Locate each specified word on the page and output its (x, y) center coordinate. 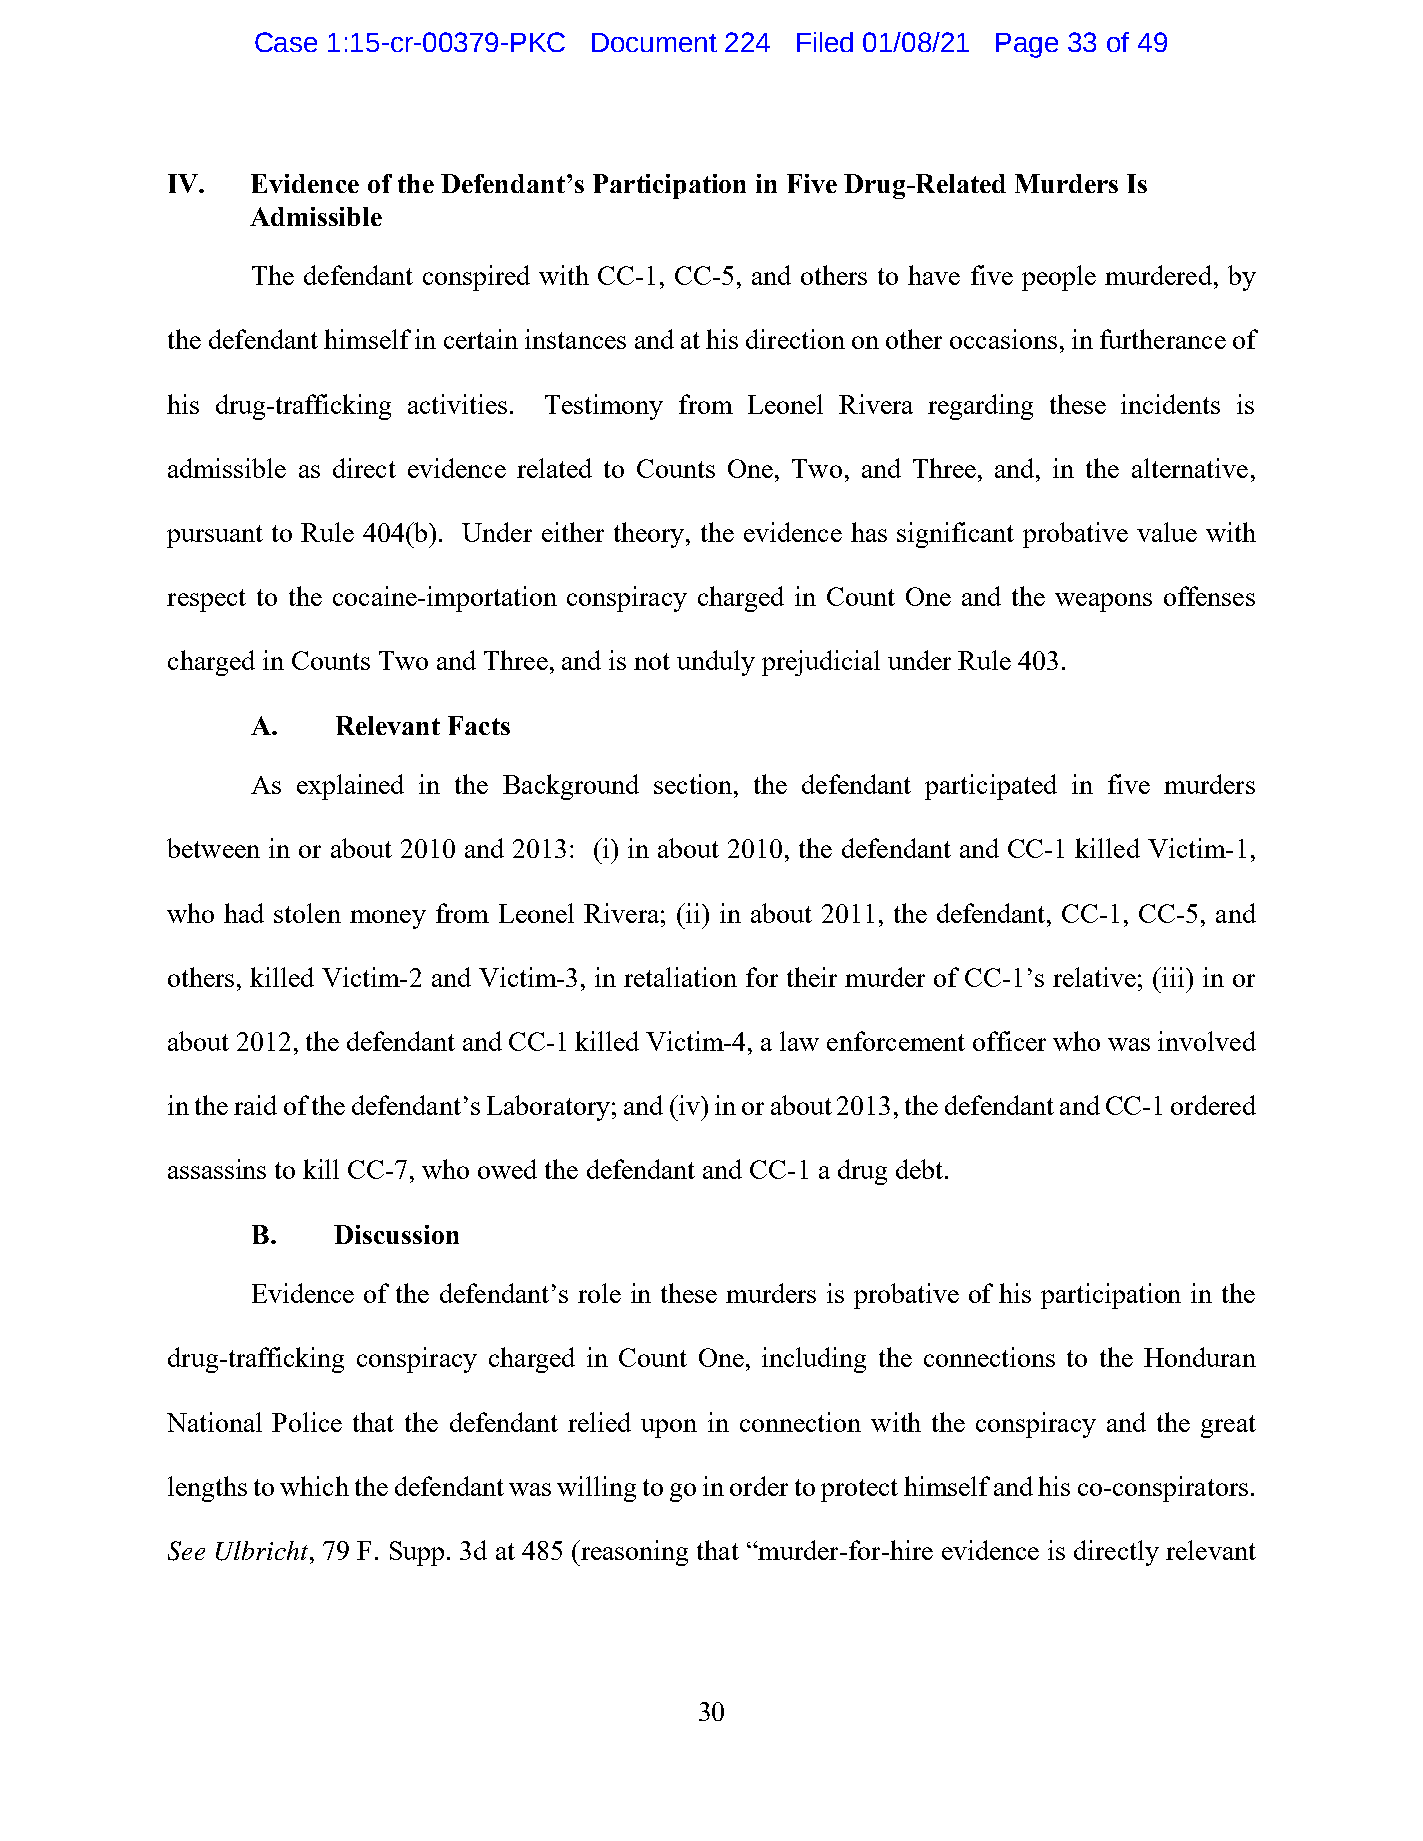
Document (654, 42)
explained (350, 787)
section (693, 784)
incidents (1170, 404)
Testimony (604, 407)
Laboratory (548, 1108)
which (314, 1486)
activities (457, 404)
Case (286, 42)
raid (255, 1105)
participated (991, 787)
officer (1009, 1041)
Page (1027, 45)
